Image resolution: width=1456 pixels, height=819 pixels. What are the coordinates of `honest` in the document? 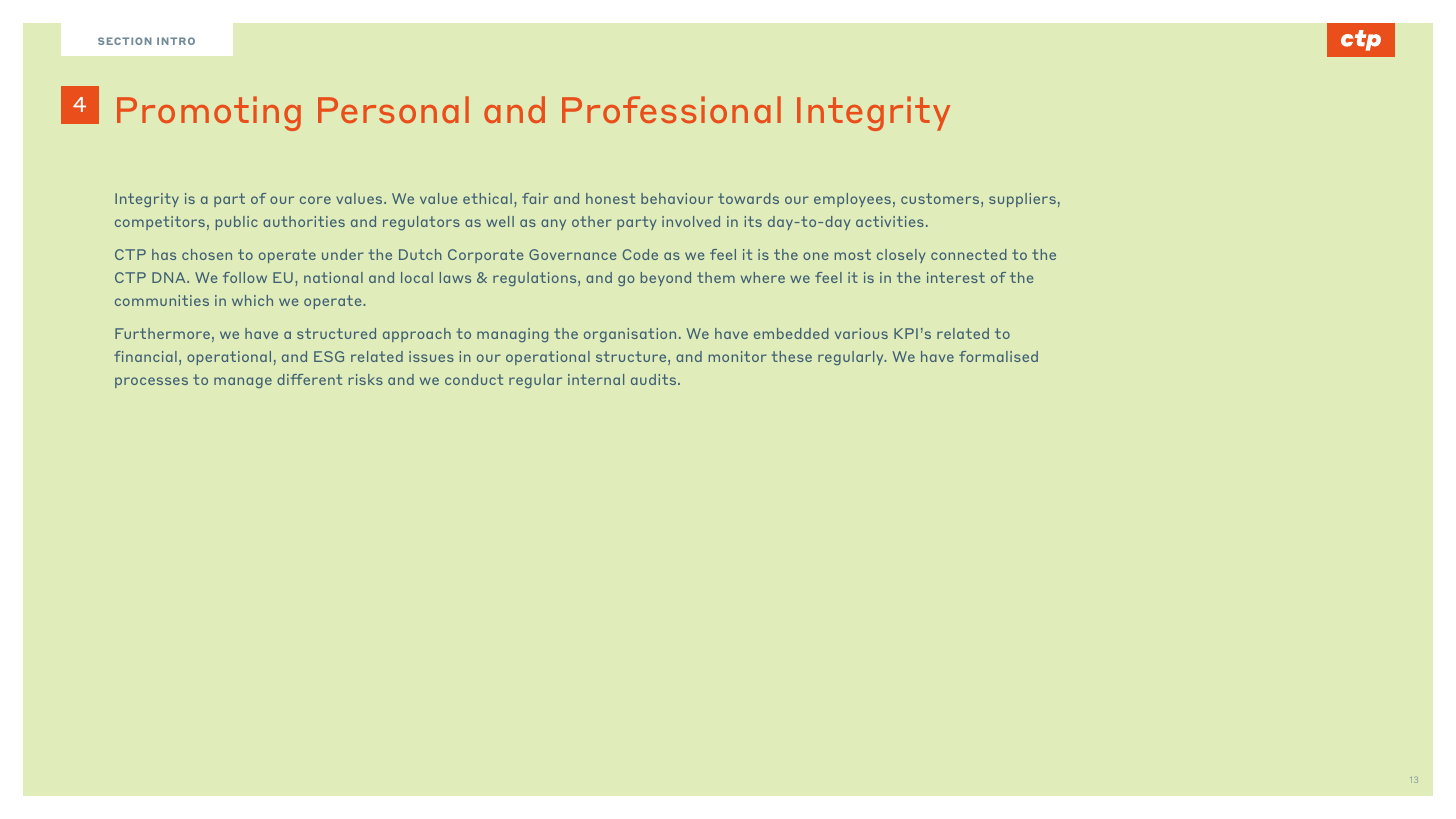 It's located at (610, 198).
